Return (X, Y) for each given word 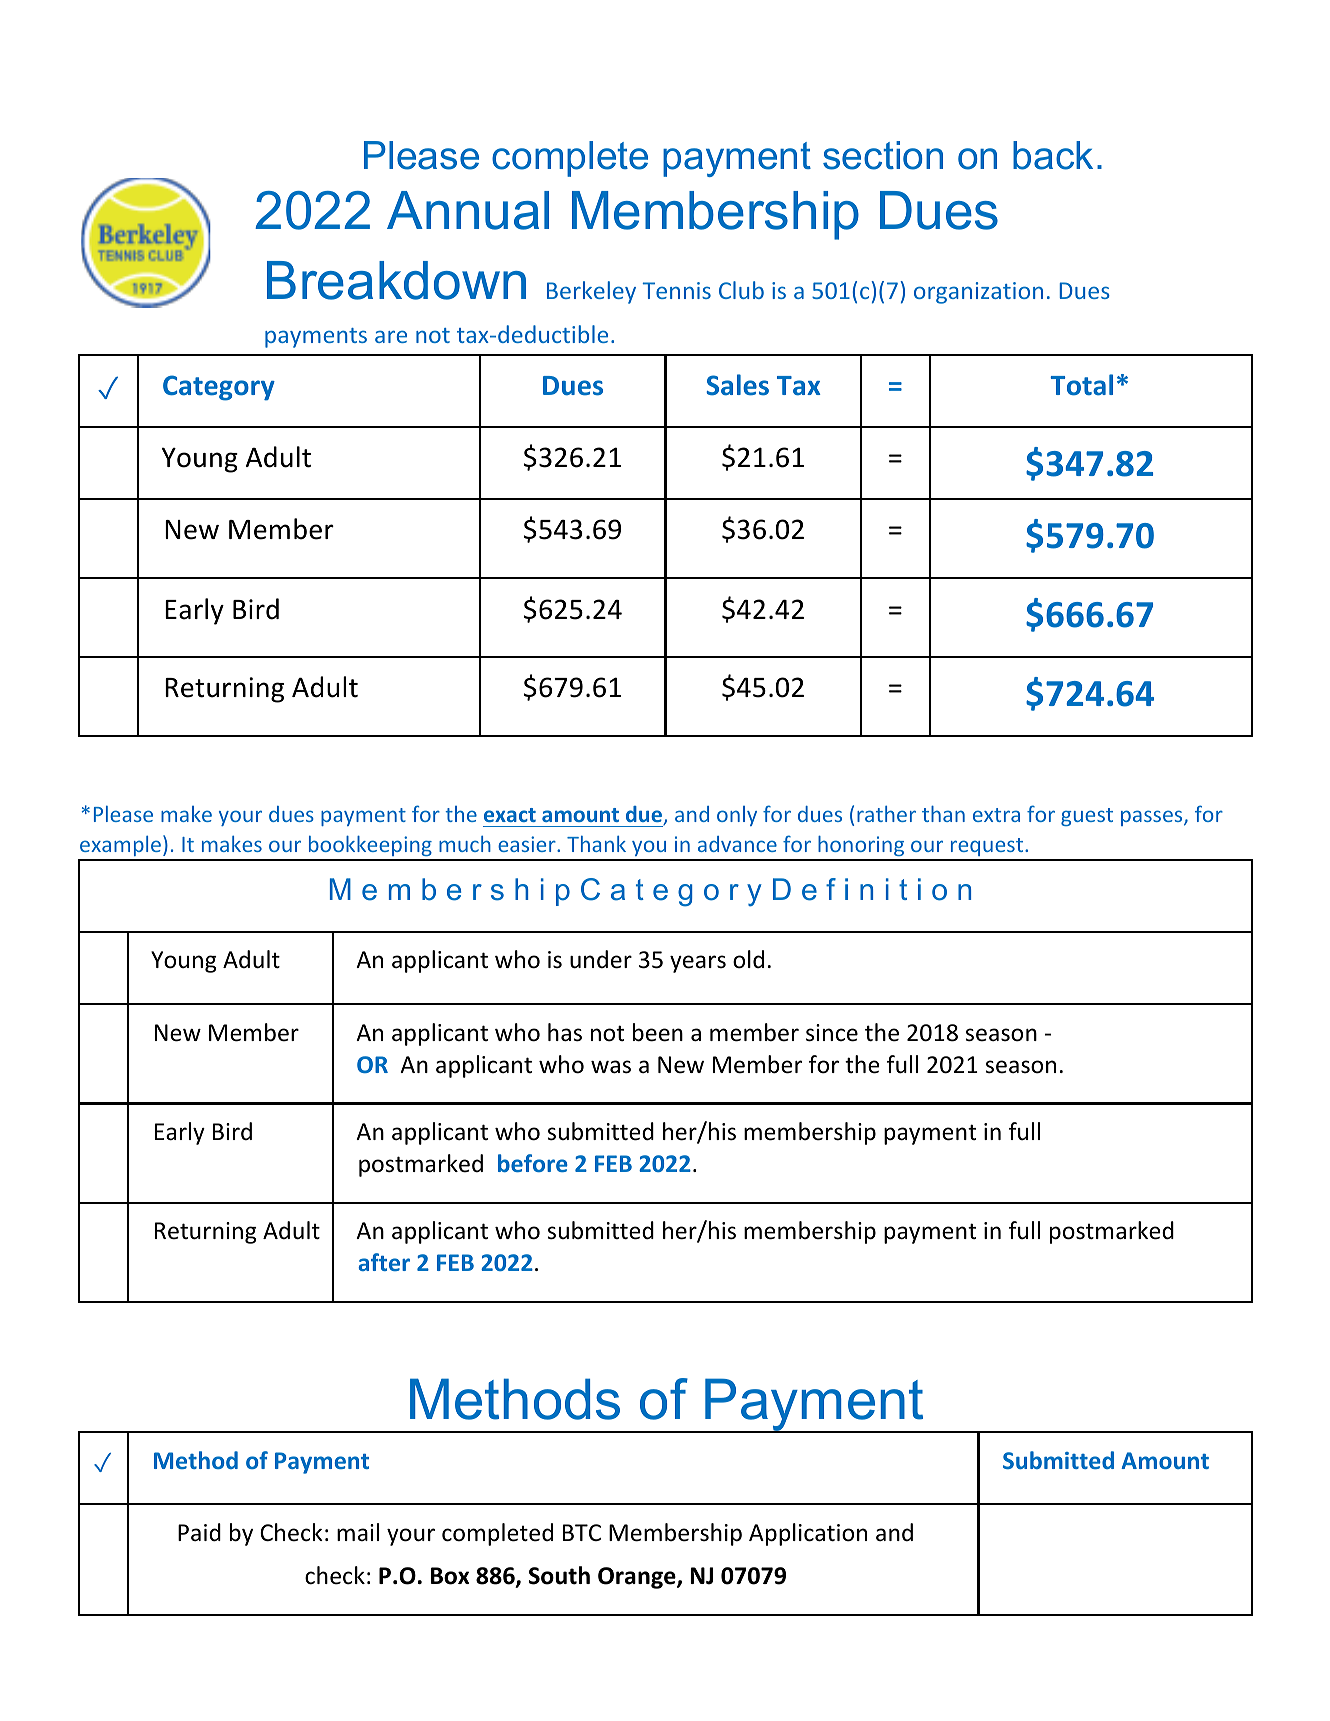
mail (358, 1532)
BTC (582, 1532)
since (832, 1033)
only (737, 816)
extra (996, 815)
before (533, 1163)
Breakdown (396, 280)
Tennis (677, 290)
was (611, 1067)
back (1053, 155)
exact (510, 815)
